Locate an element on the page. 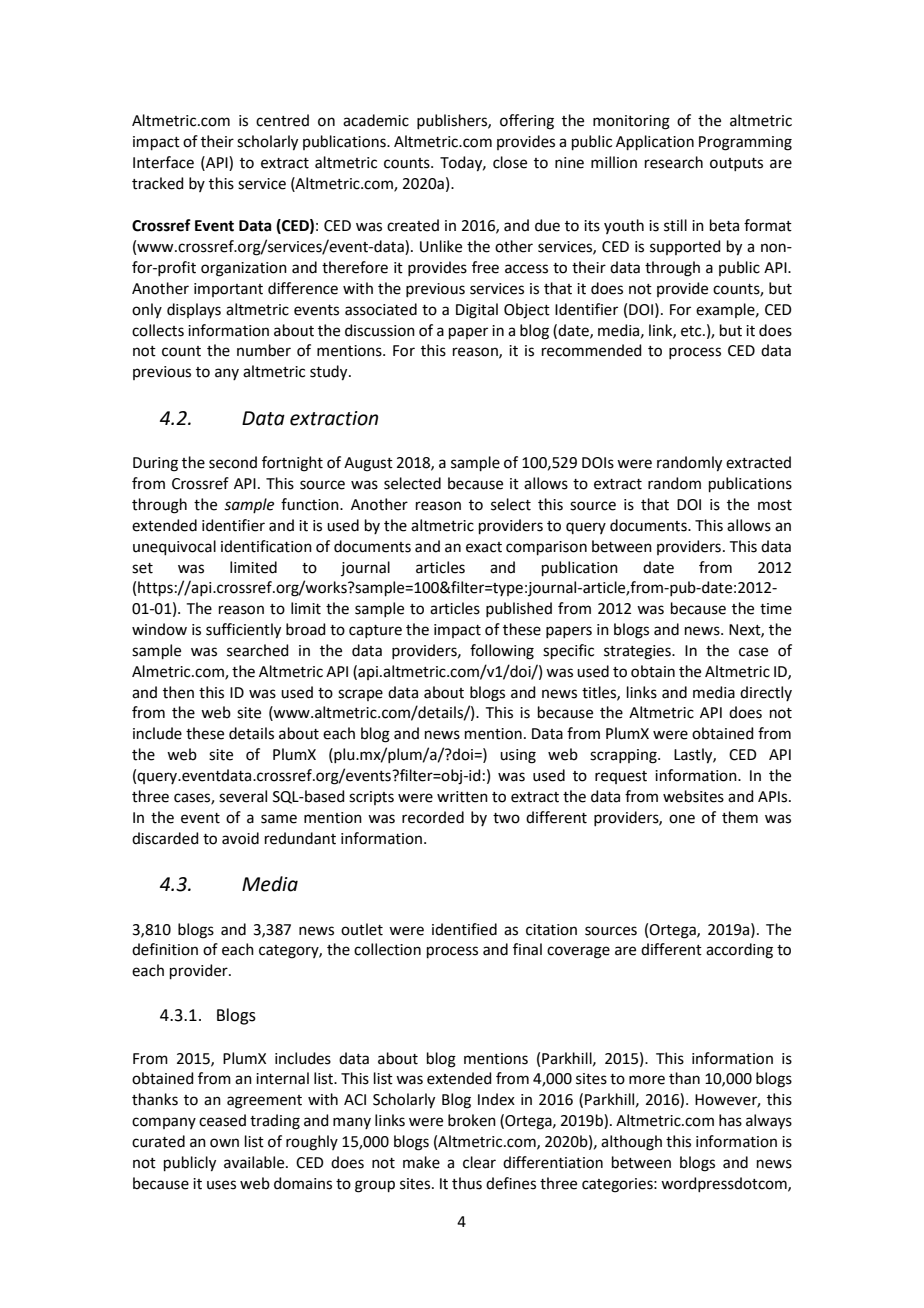  definition is located at coordinates (165, 949).
